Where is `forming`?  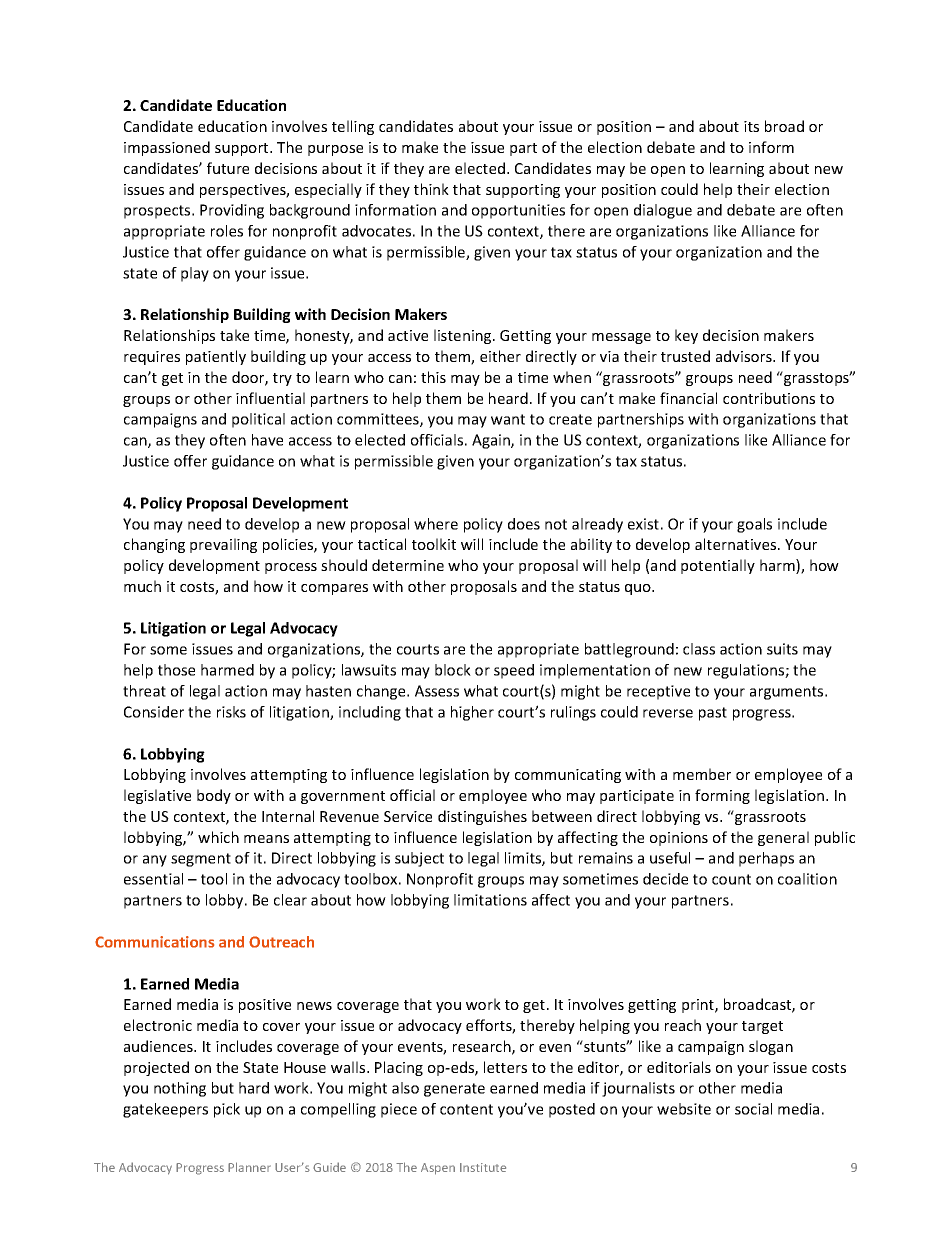
forming is located at coordinates (722, 796).
